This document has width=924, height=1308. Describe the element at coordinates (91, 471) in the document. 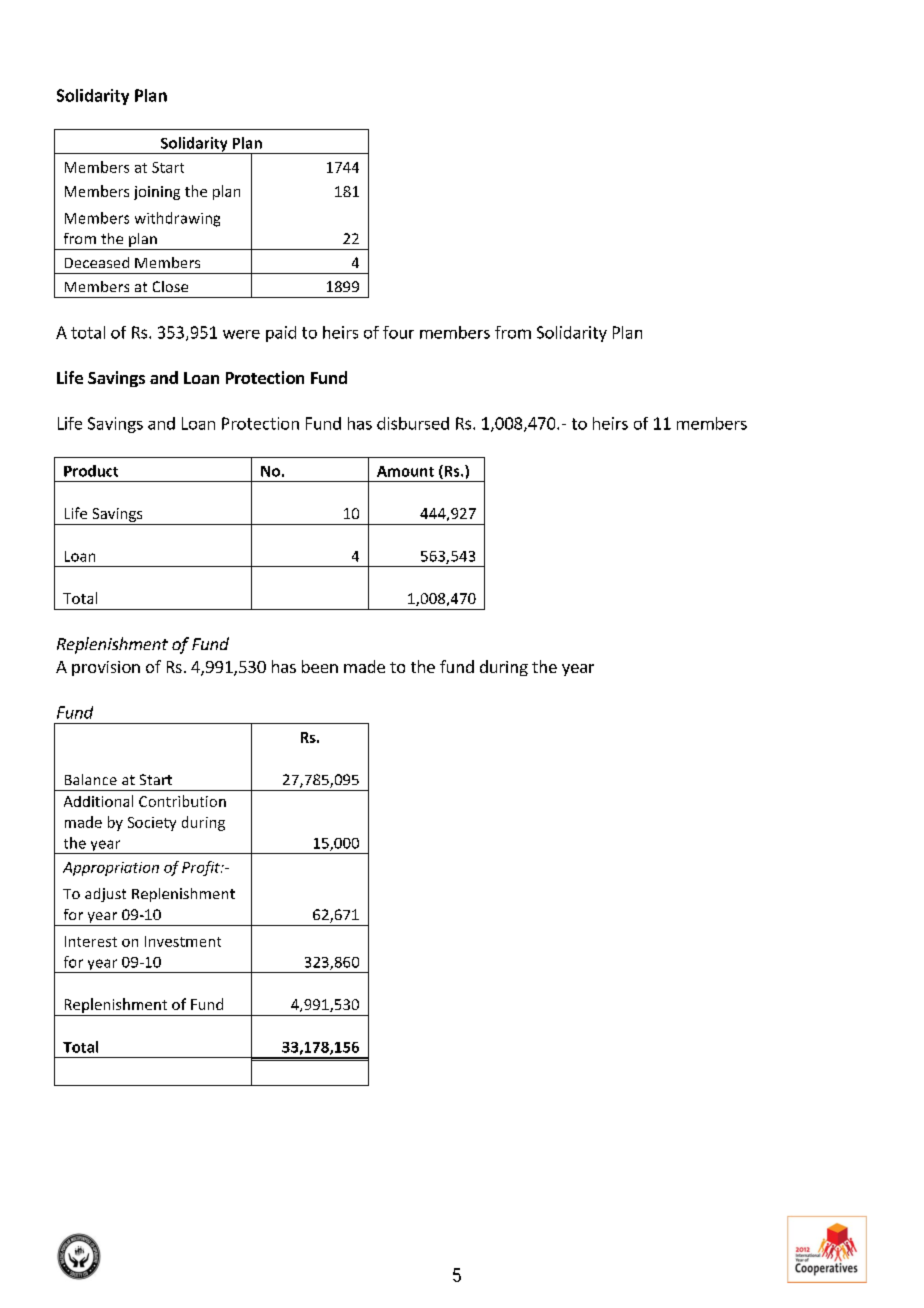

I see `Product` at that location.
